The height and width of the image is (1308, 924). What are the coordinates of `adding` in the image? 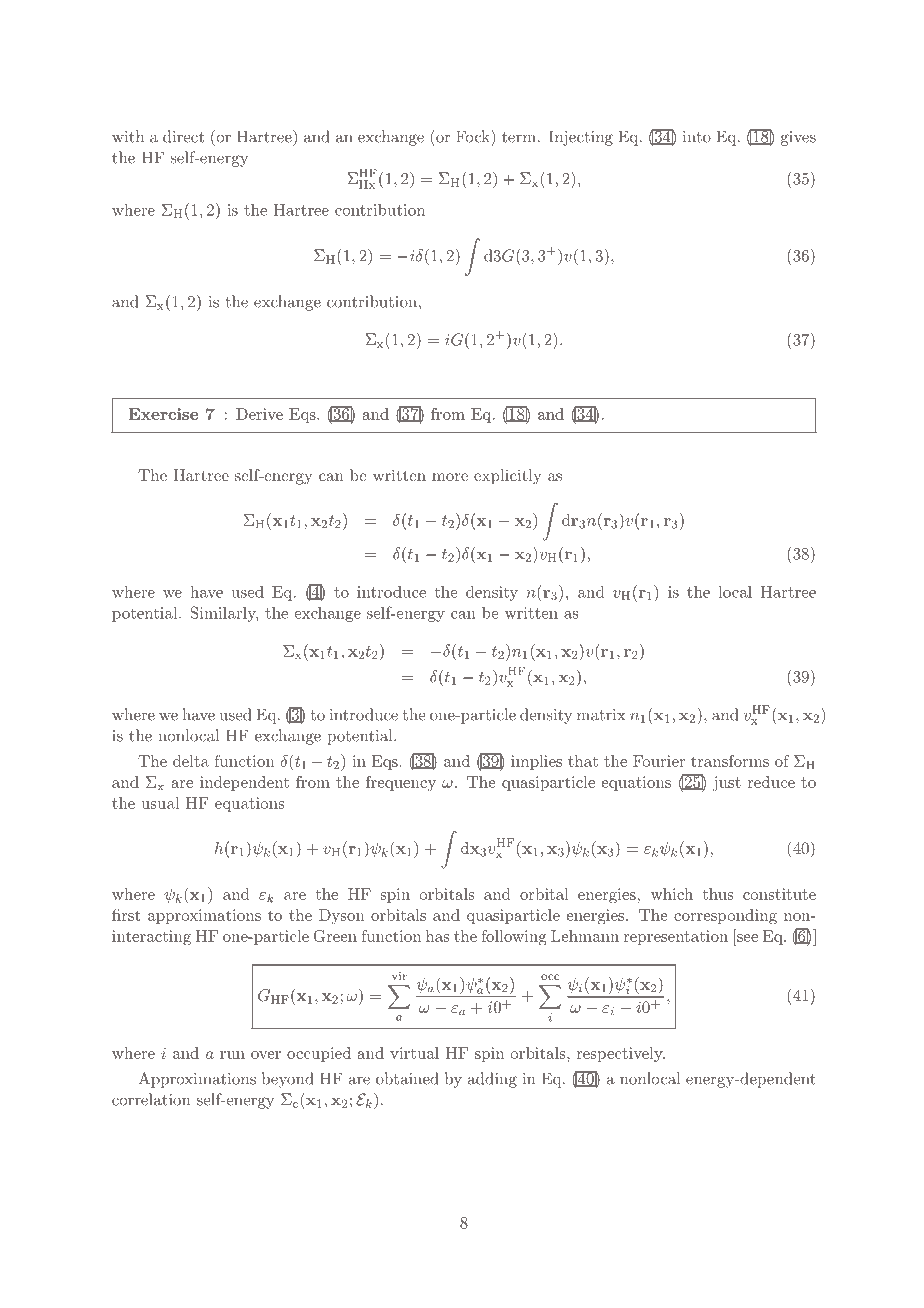 It's located at (492, 1080).
